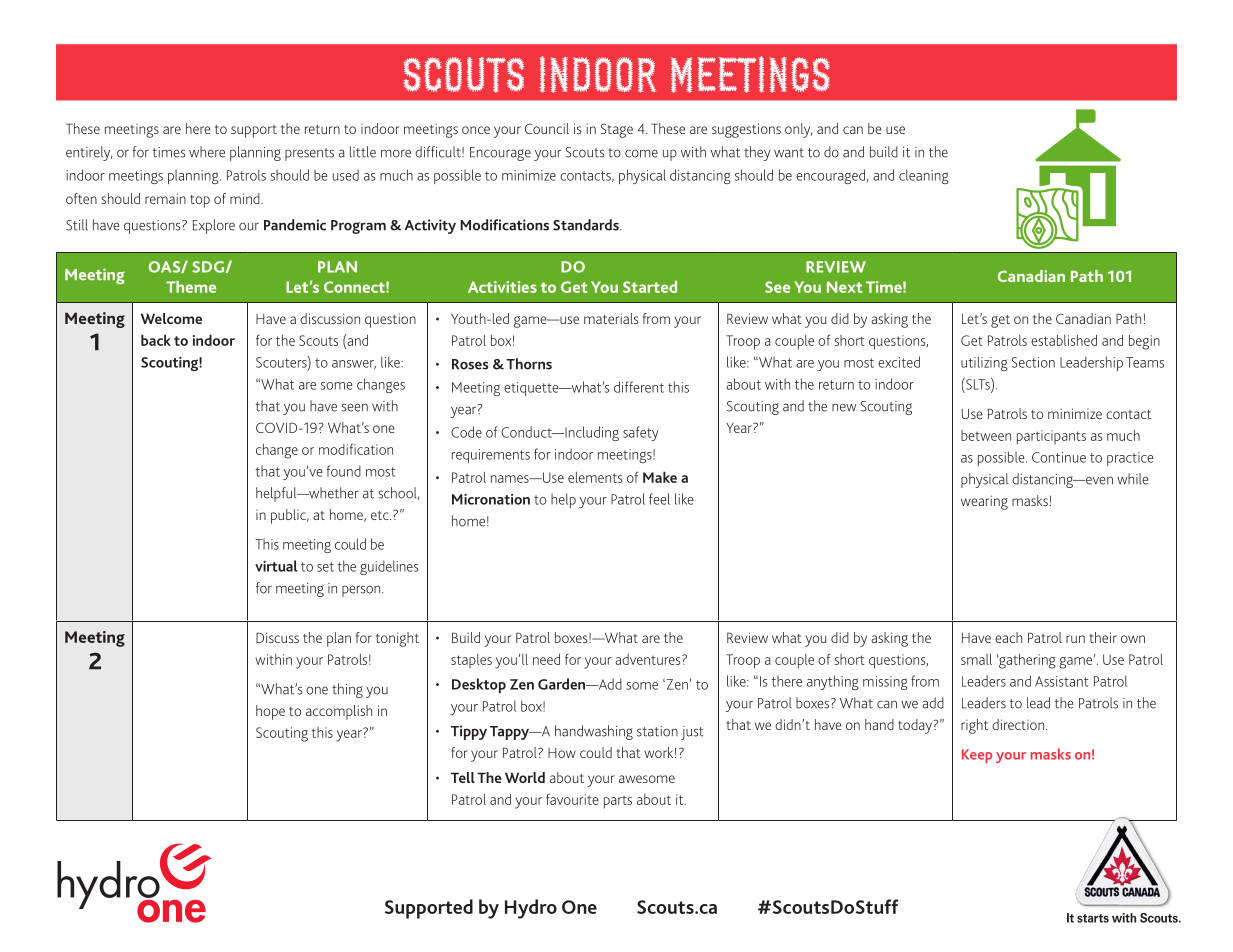 Image resolution: width=1233 pixels, height=952 pixels. I want to click on Stage, so click(617, 130).
